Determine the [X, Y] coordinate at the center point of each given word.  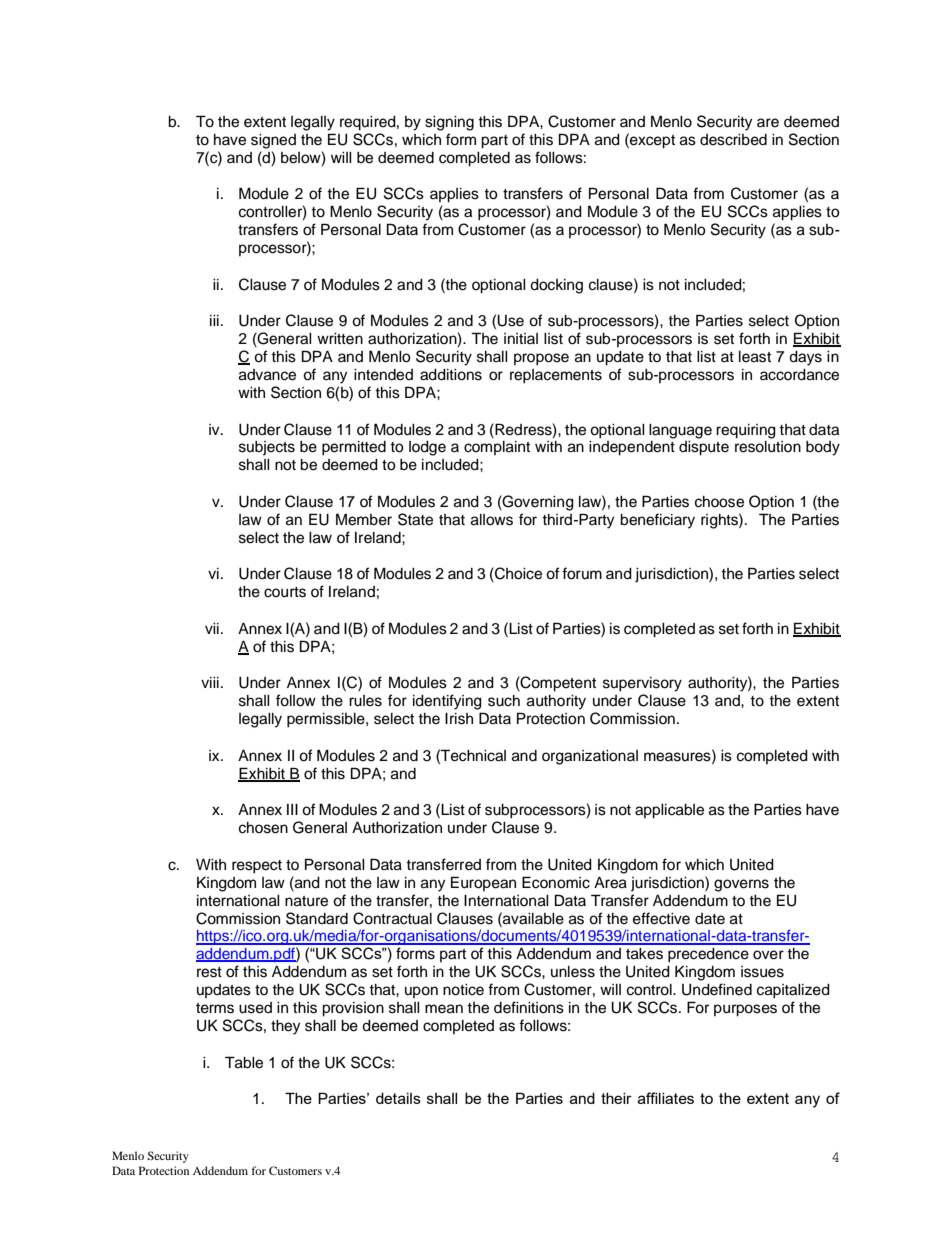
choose [719, 502]
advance [267, 375]
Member [364, 519]
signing [449, 123]
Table [244, 1062]
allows [492, 520]
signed [273, 141]
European [483, 883]
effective [661, 918]
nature [306, 901]
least [755, 357]
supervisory [642, 684]
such [504, 701]
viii [210, 682]
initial [521, 338]
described [733, 140]
